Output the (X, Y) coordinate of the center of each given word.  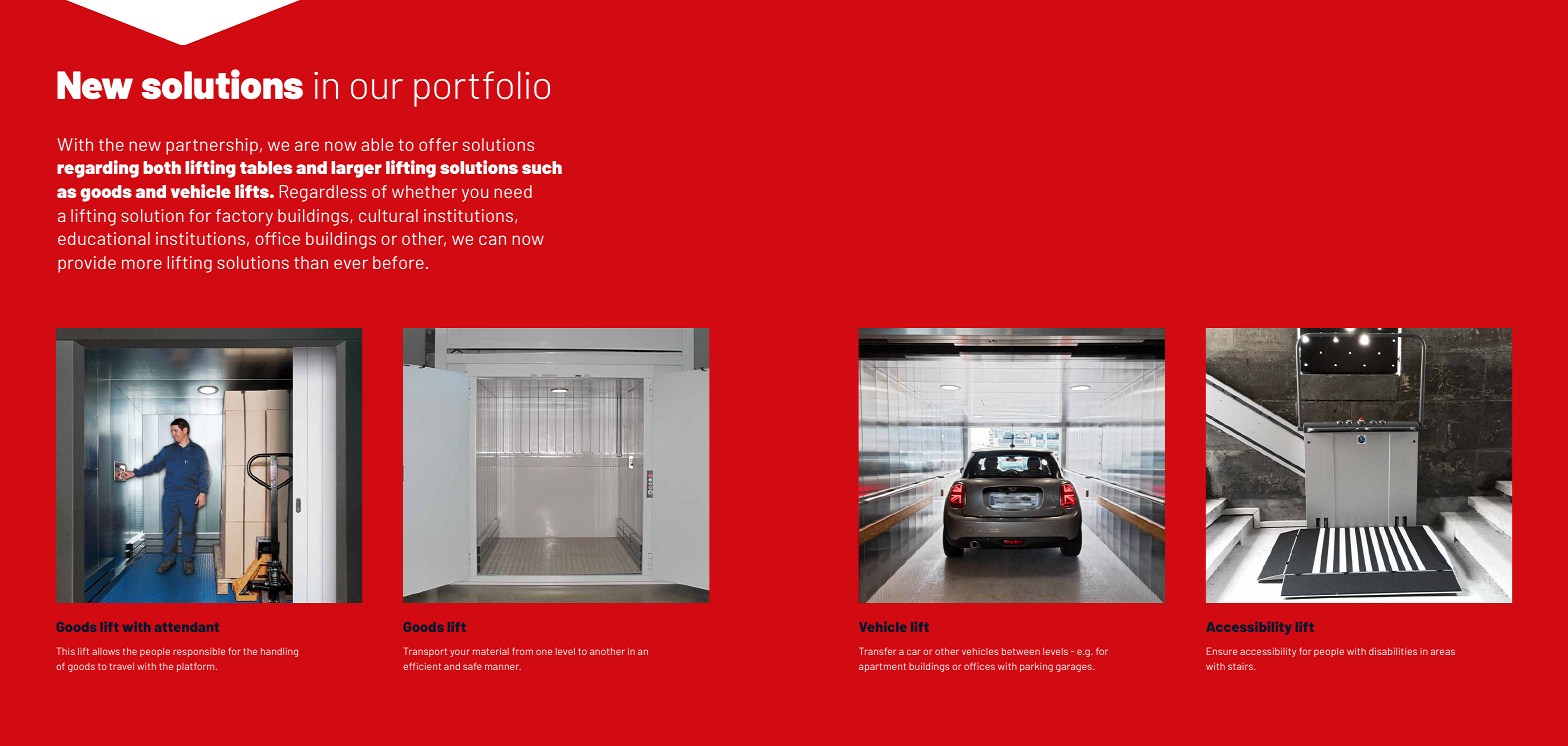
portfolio (482, 89)
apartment (882, 667)
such (542, 167)
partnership (212, 146)
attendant (187, 627)
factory (244, 217)
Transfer (877, 651)
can (492, 240)
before (398, 262)
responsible (199, 652)
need (513, 191)
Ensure (1222, 651)
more (142, 264)
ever (351, 264)
